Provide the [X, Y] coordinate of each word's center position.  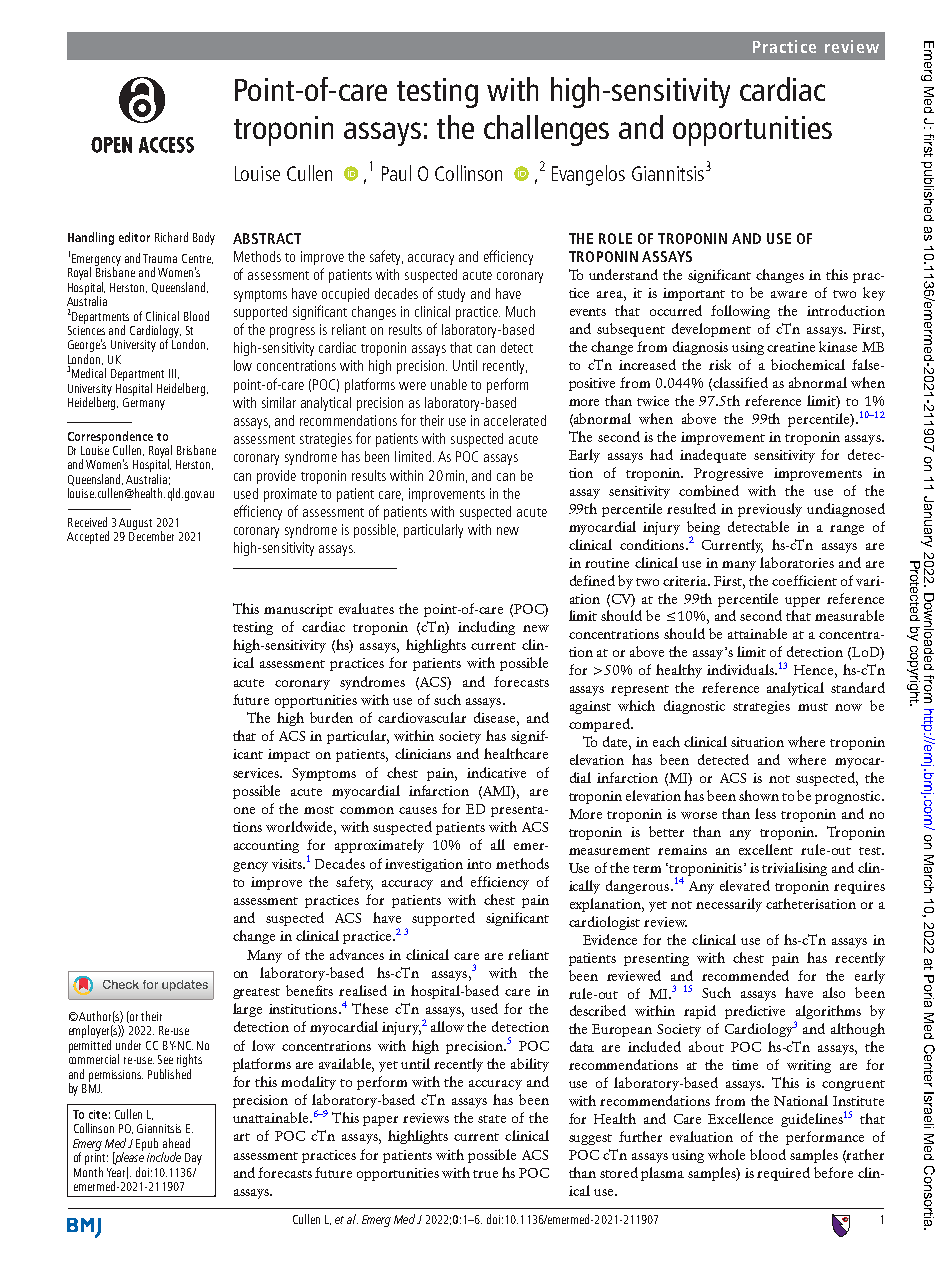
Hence [813, 670]
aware [789, 294]
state [492, 1119]
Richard [171, 237]
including [486, 628]
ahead [176, 1143]
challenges [546, 130]
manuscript [298, 610]
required [783, 1174]
